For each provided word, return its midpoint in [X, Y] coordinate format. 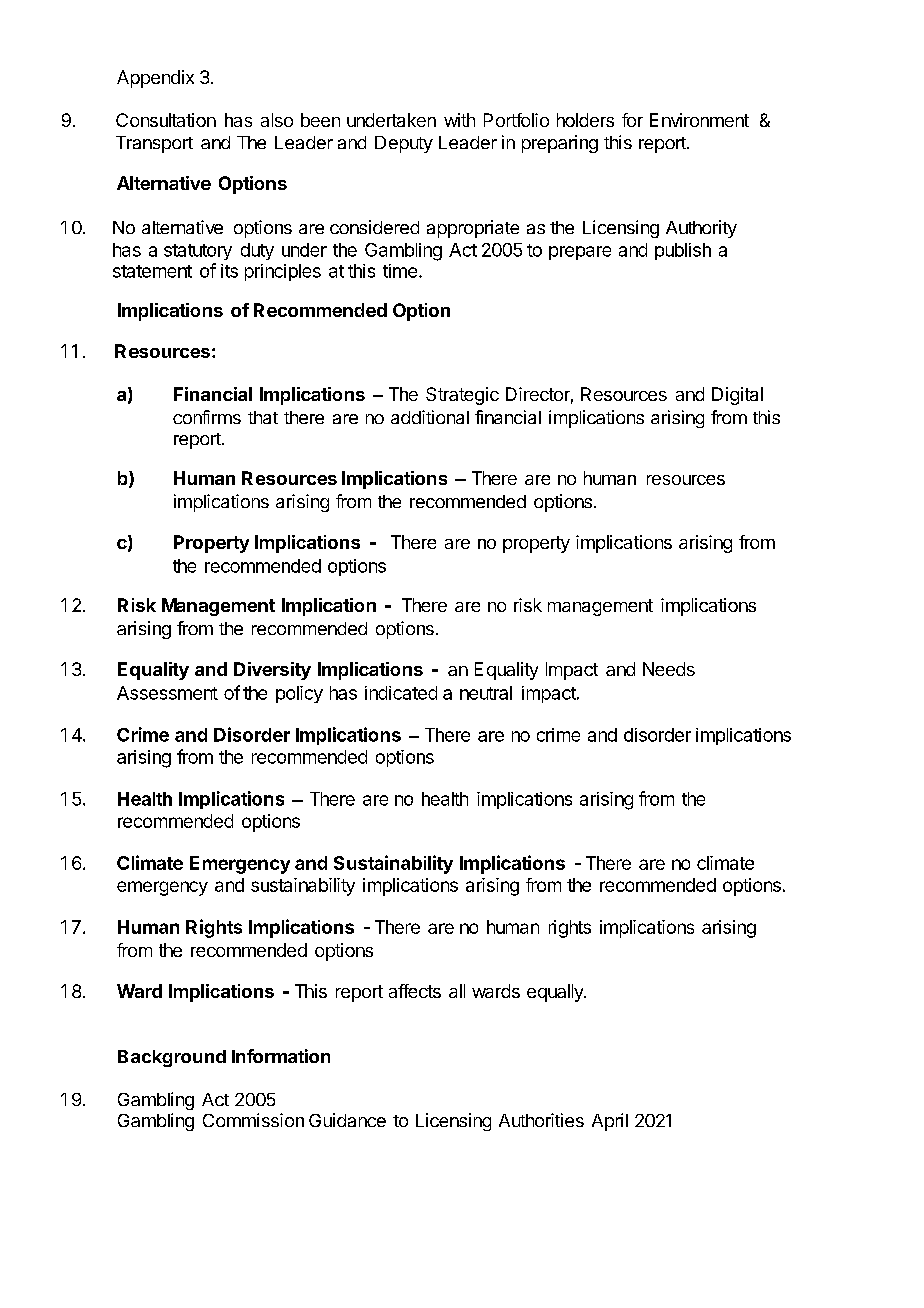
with [459, 120]
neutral [486, 693]
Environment [699, 120]
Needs [669, 669]
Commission [253, 1120]
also [277, 120]
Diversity [272, 671]
